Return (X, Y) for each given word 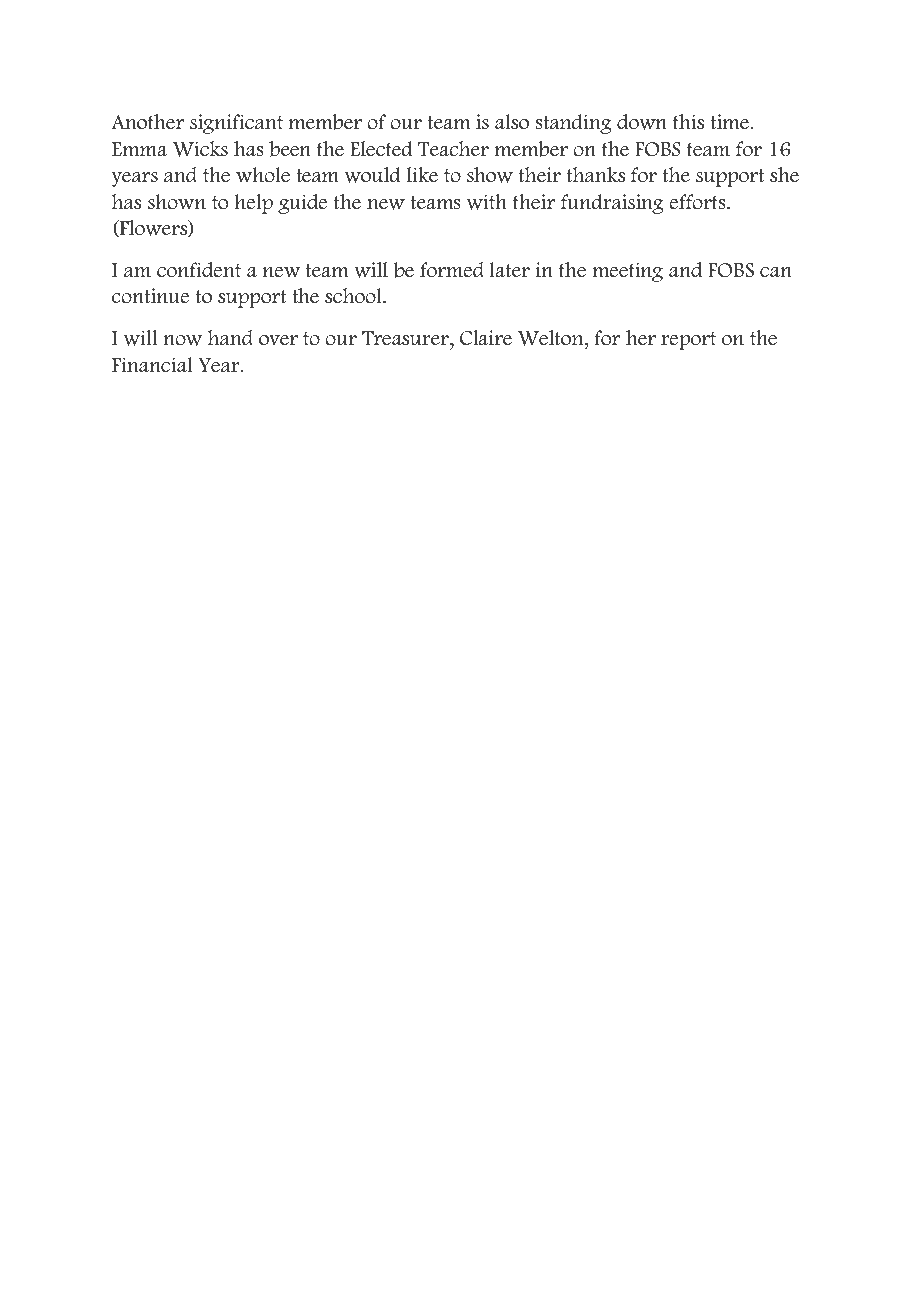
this (688, 122)
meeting (627, 272)
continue (150, 296)
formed (452, 270)
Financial (152, 365)
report (688, 341)
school (354, 296)
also (512, 122)
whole (263, 175)
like (422, 175)
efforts (698, 202)
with (487, 202)
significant (236, 124)
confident (199, 270)
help (254, 204)
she (784, 175)
